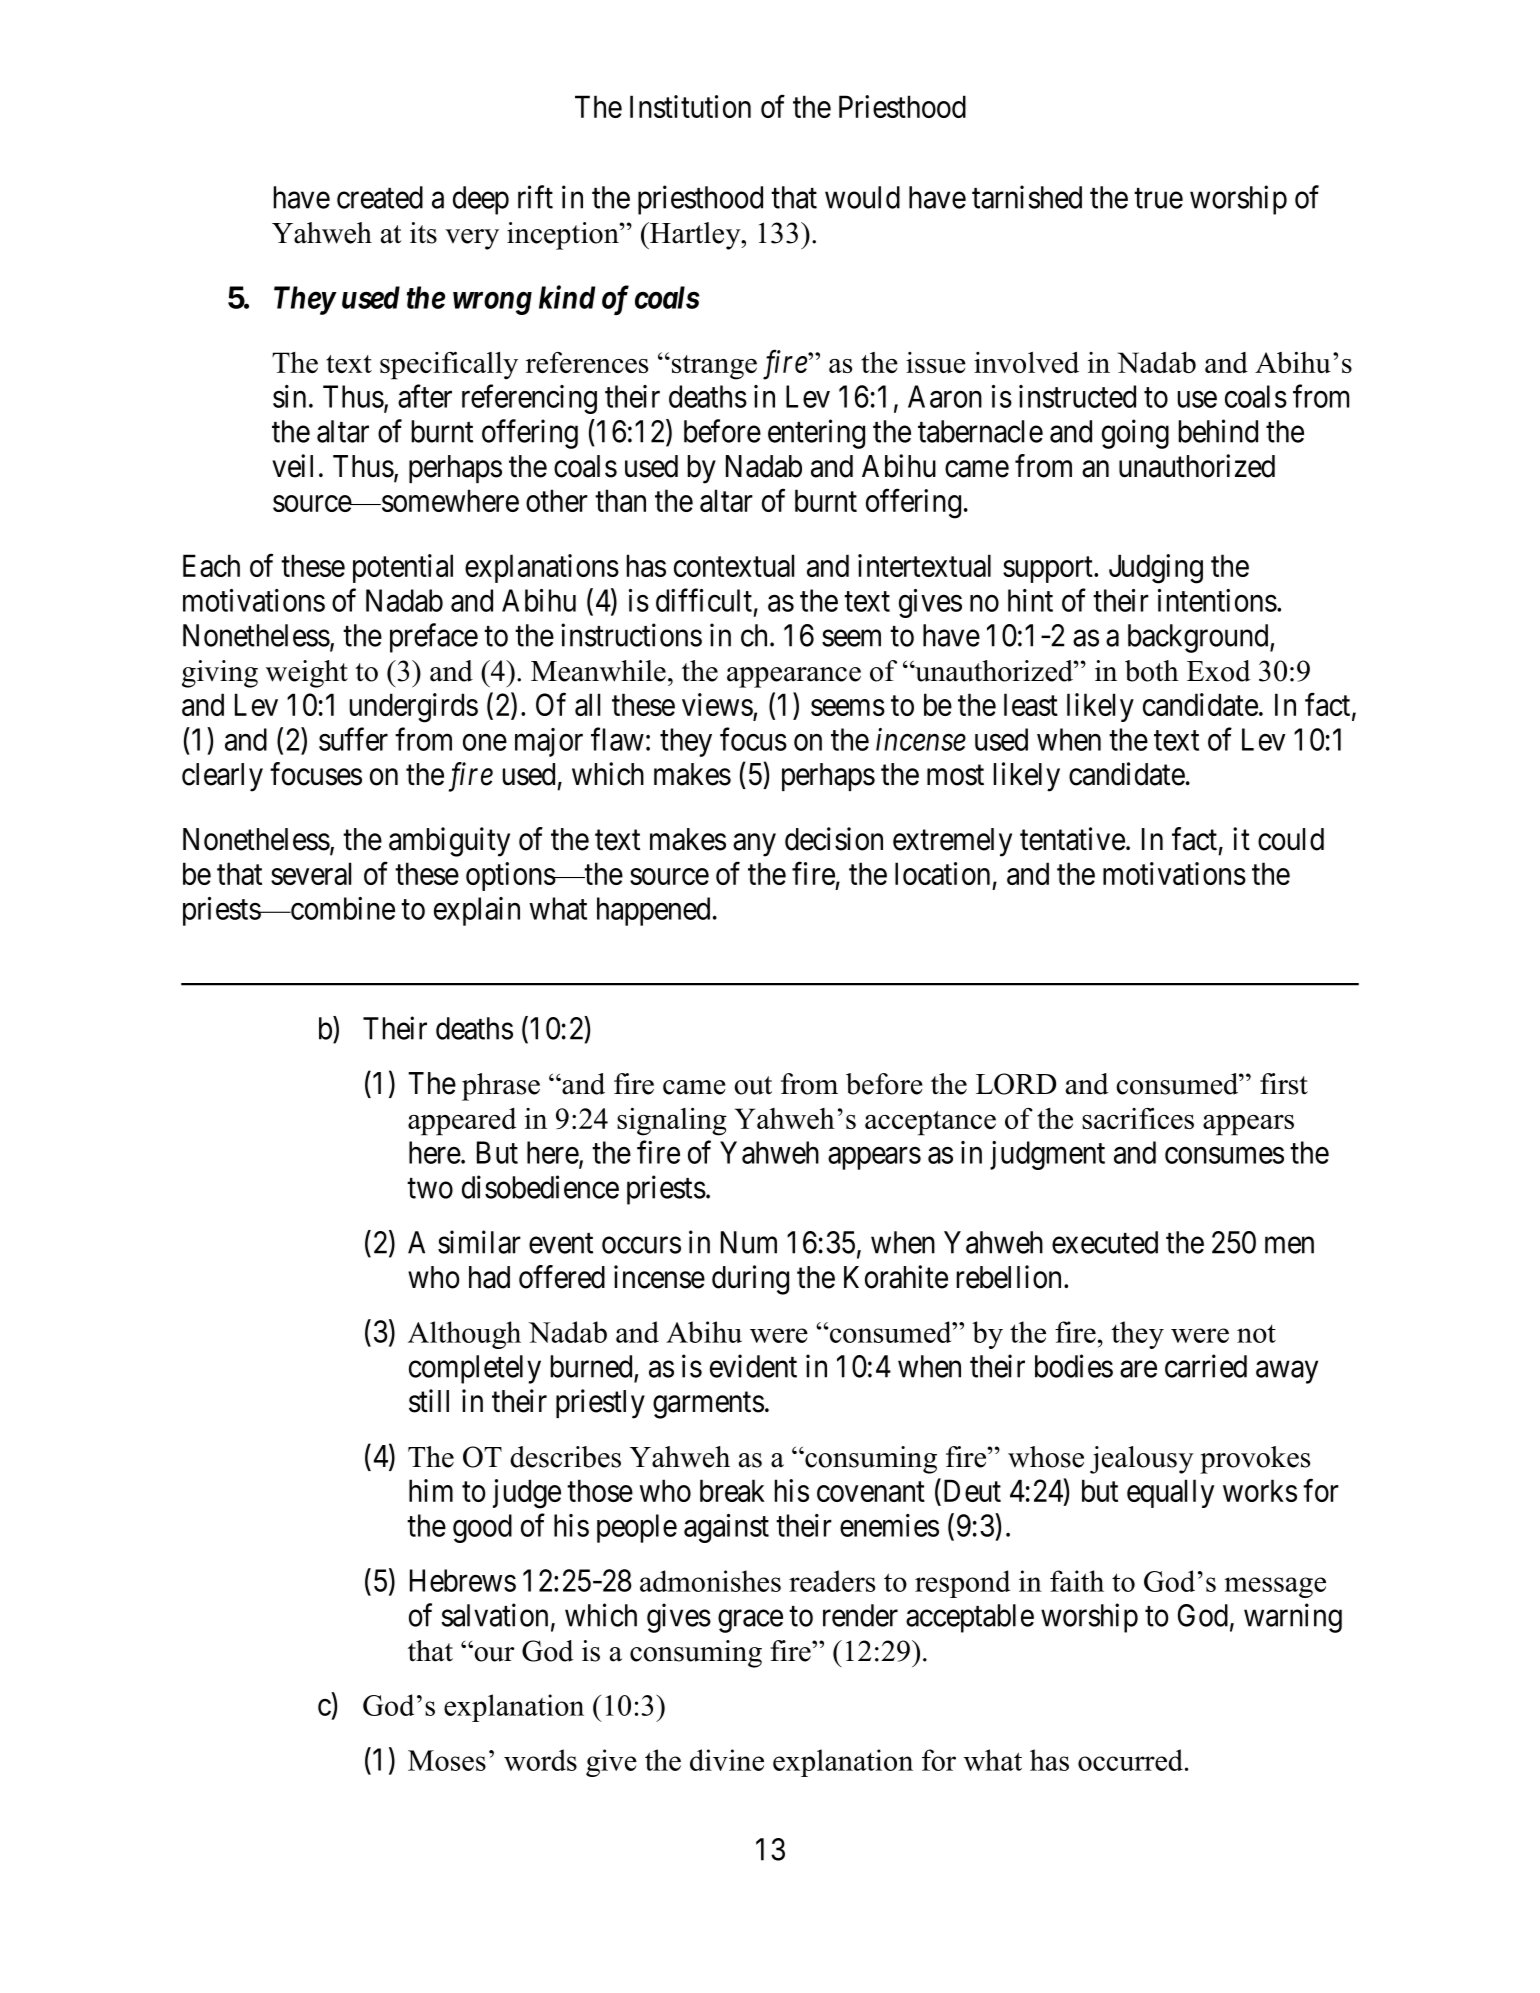  I want to click on appeared, so click(462, 1122).
